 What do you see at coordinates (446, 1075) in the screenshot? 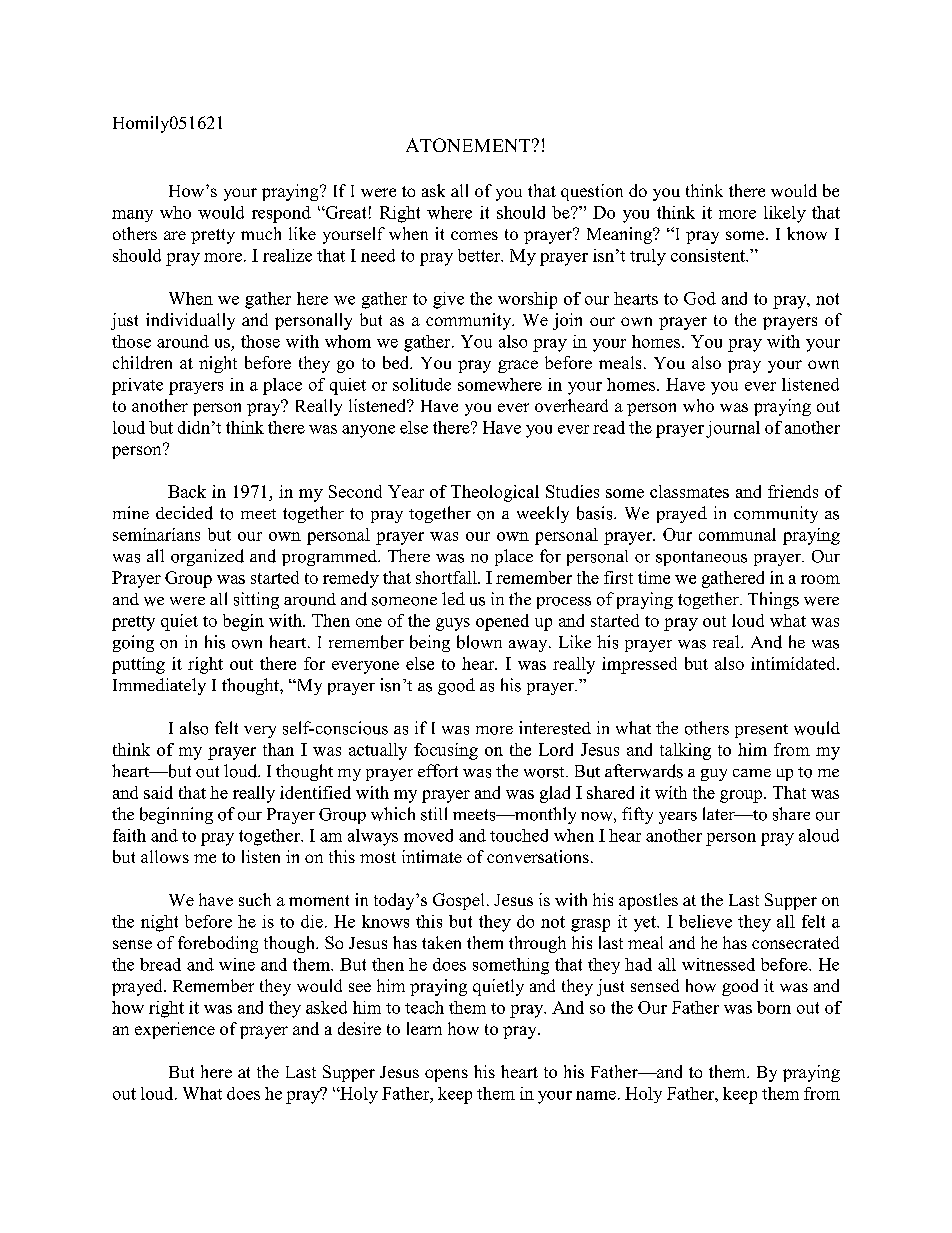
I see `opens` at bounding box center [446, 1075].
